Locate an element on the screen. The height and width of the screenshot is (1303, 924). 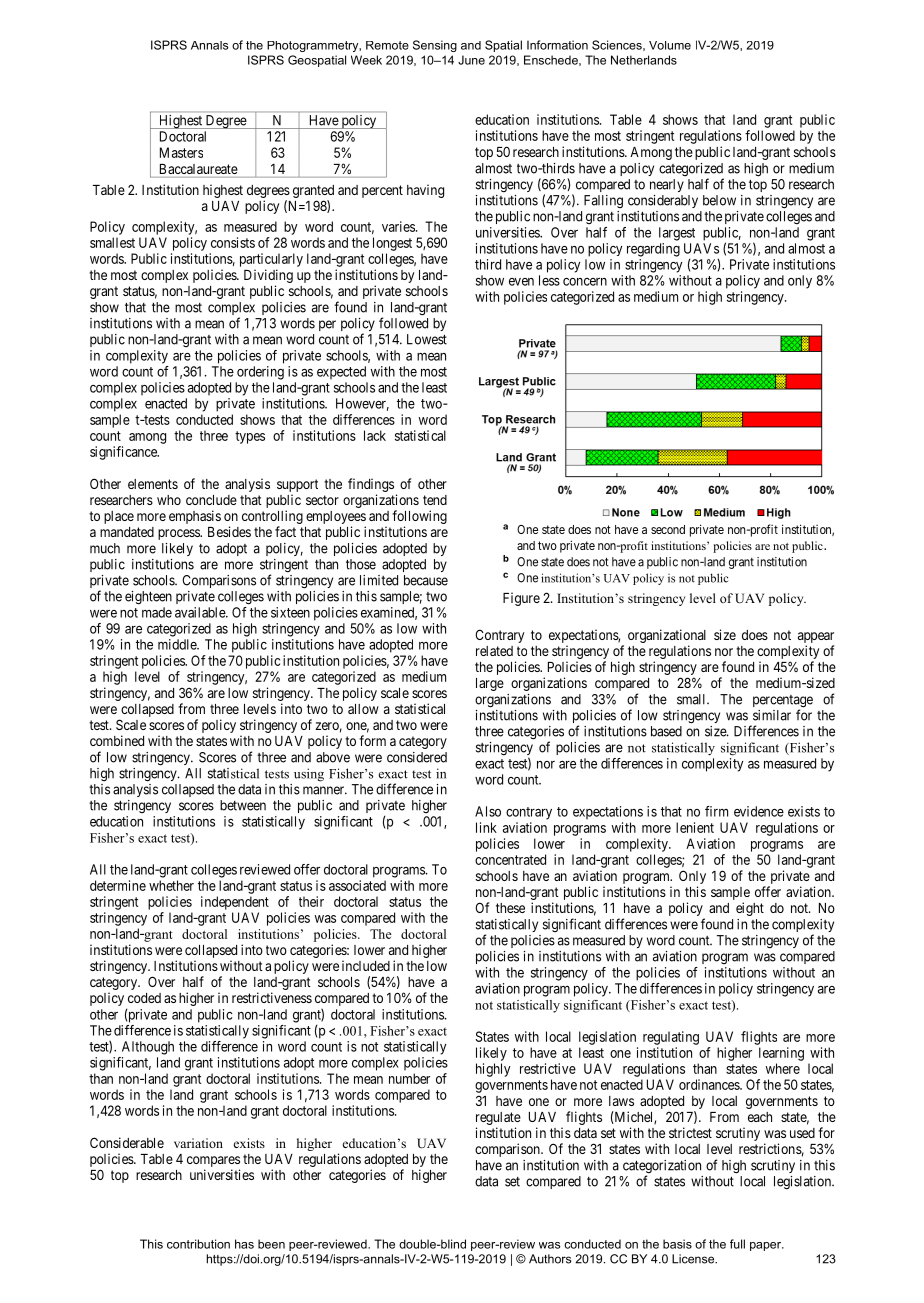
June is located at coordinates (471, 60).
